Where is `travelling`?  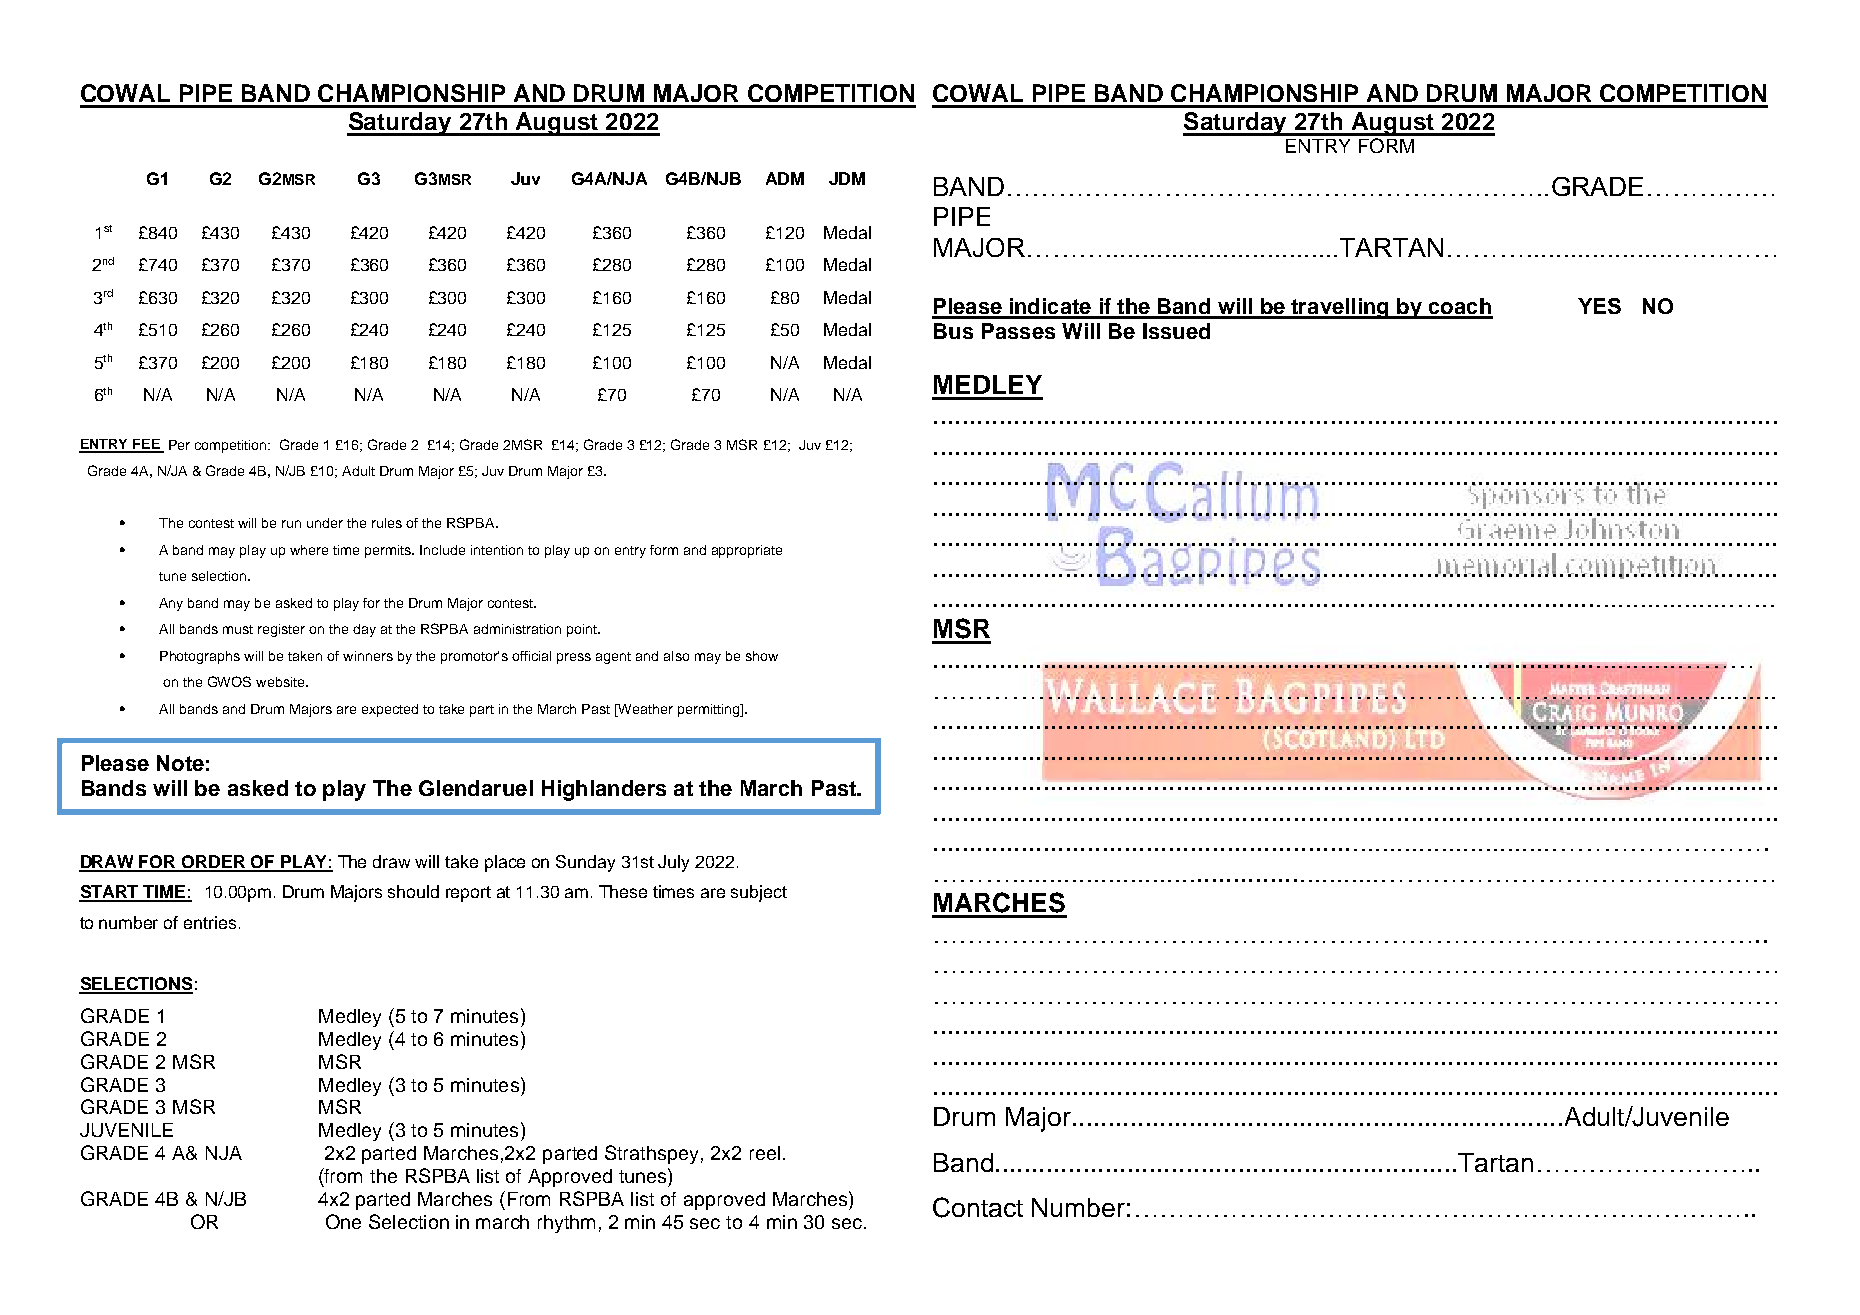
travelling is located at coordinates (1340, 308).
